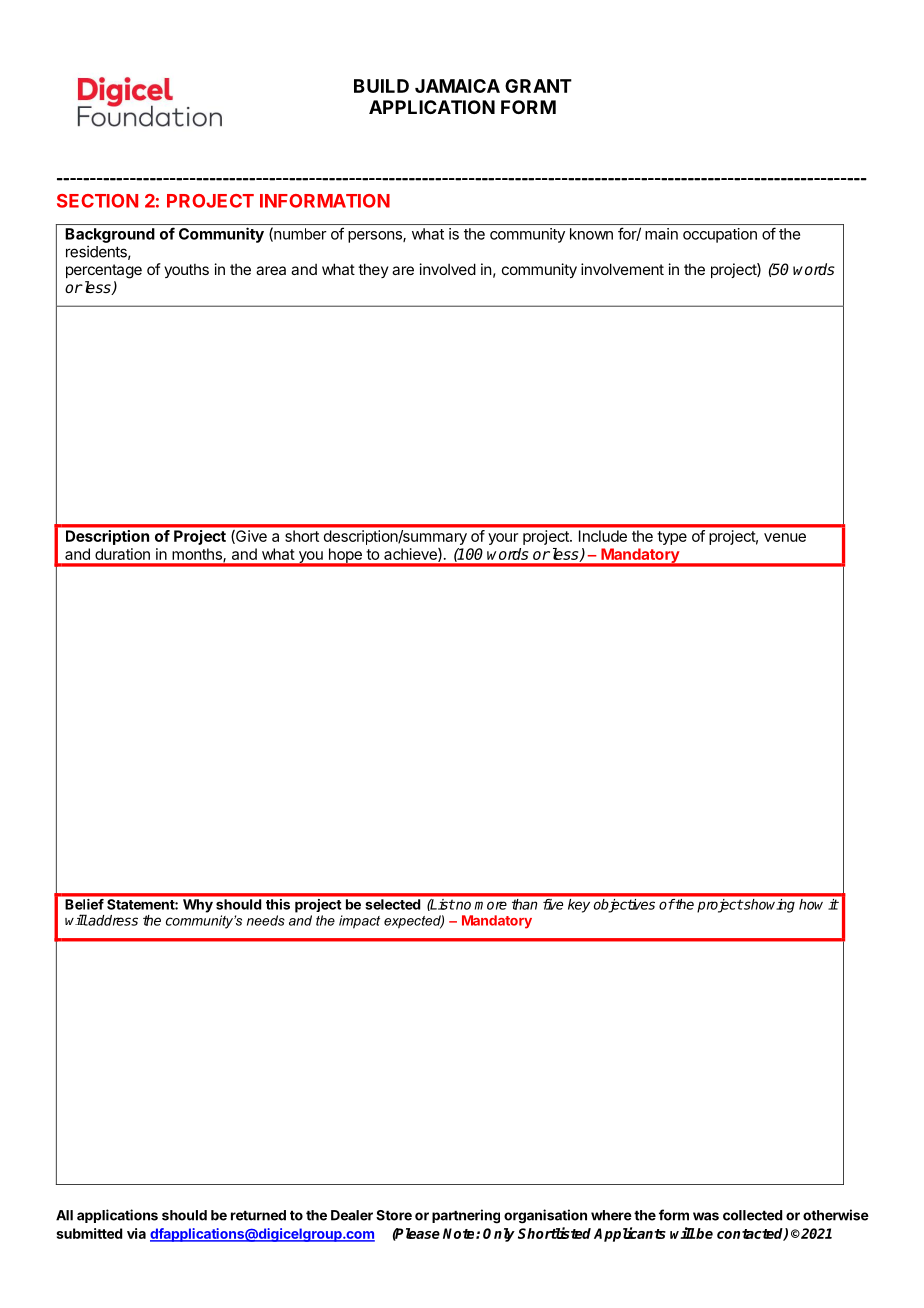 The image size is (924, 1308). Describe the element at coordinates (503, 539) in the page. I see `your` at that location.
